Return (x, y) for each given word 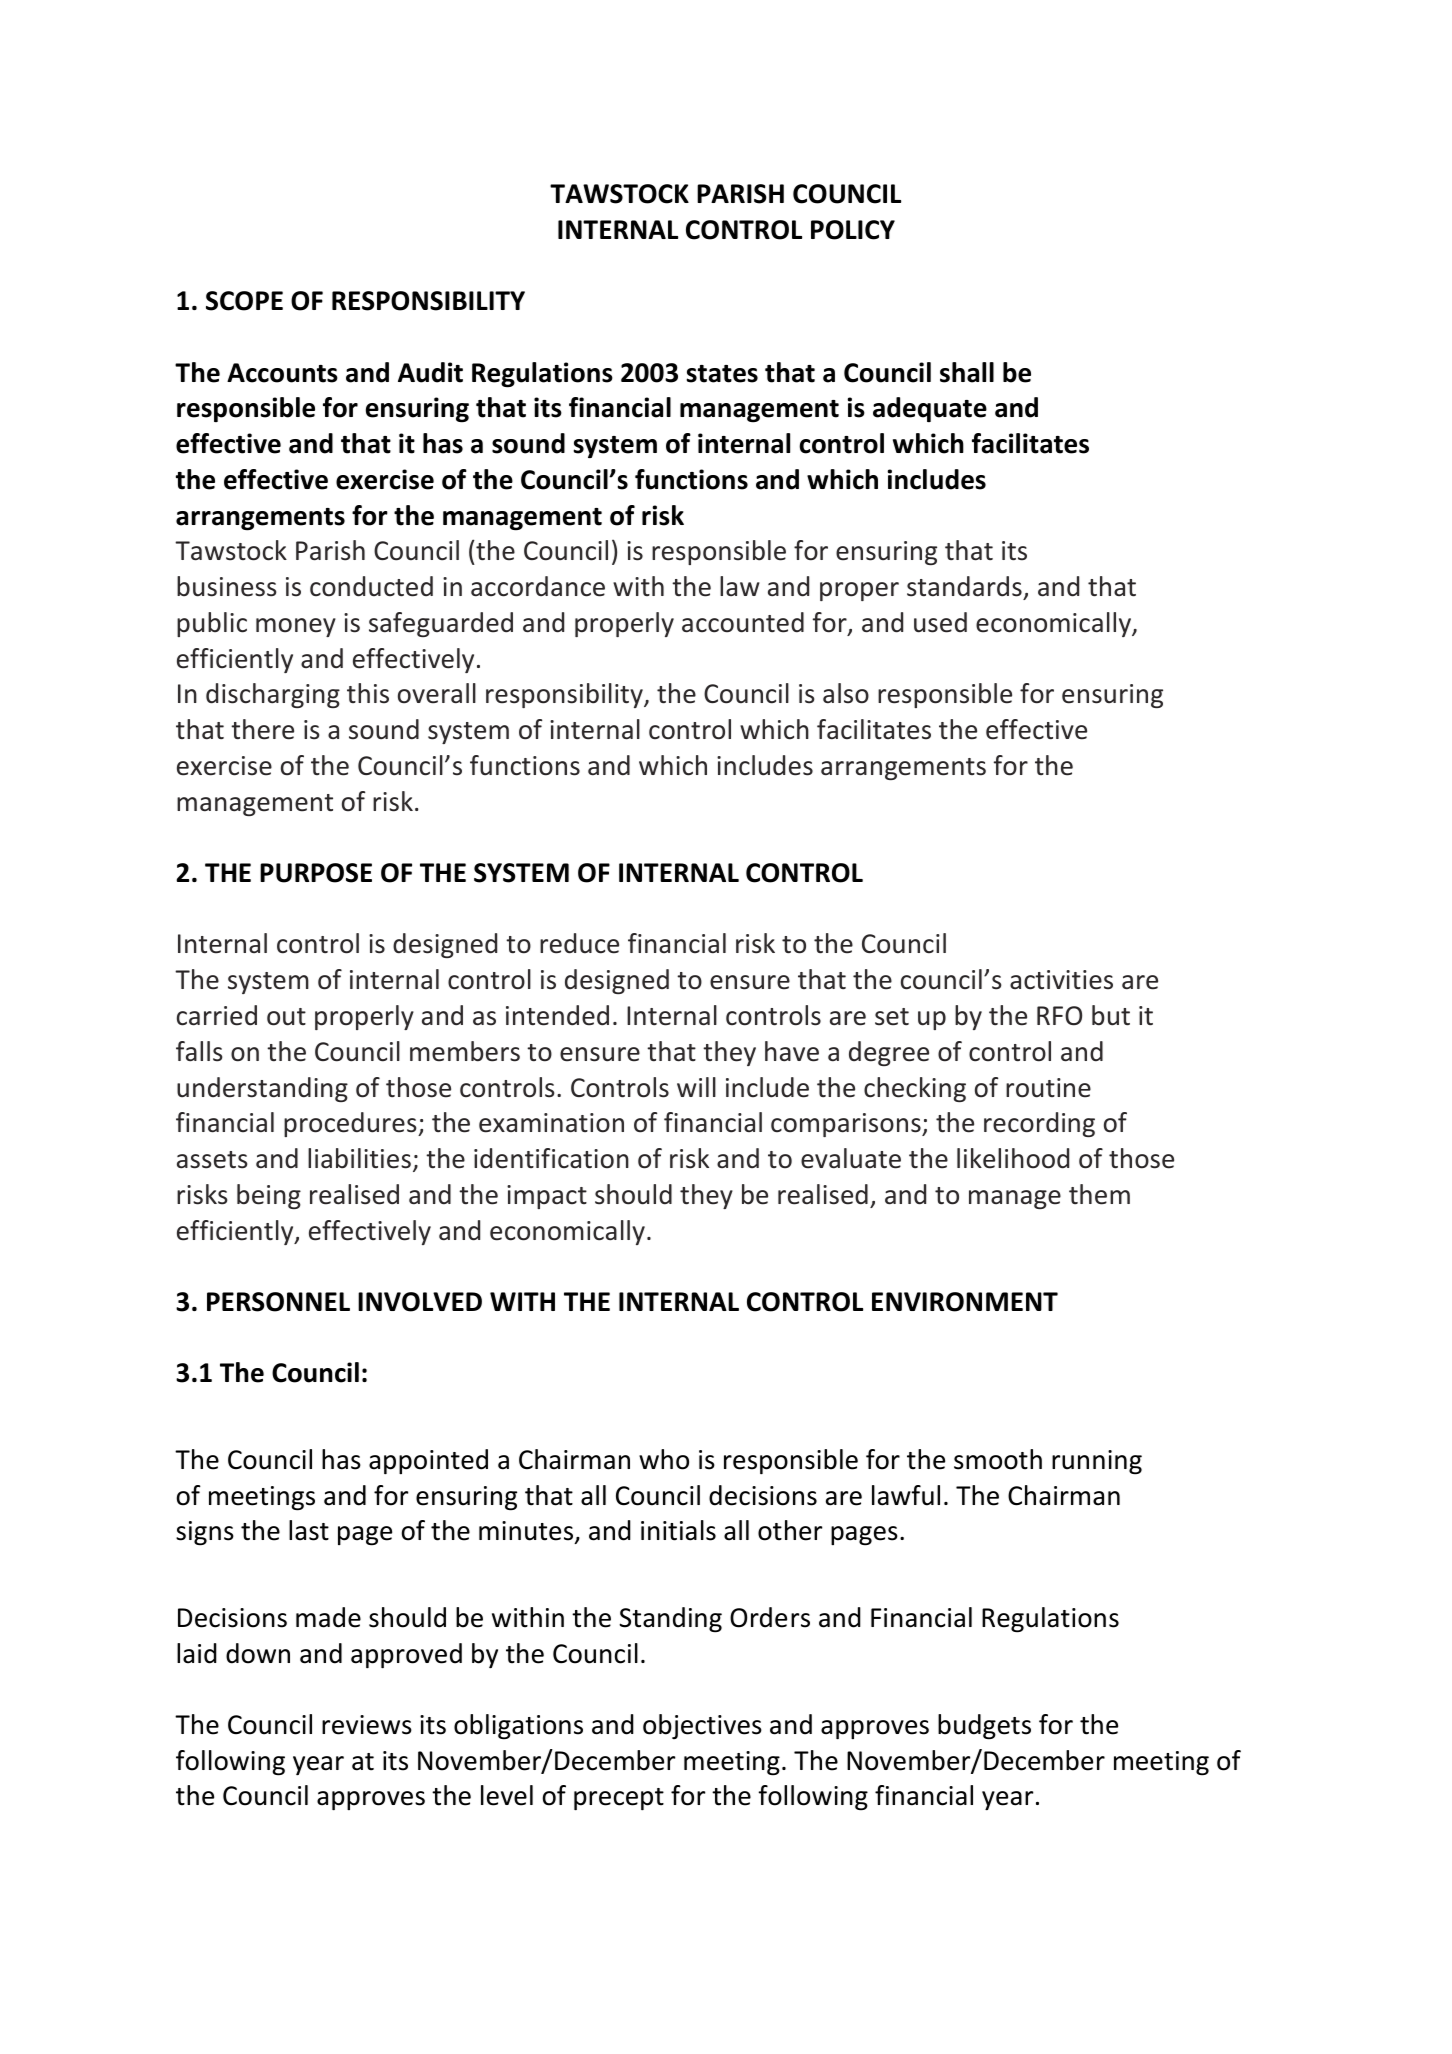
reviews (367, 1725)
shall (967, 372)
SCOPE (244, 301)
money (296, 627)
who (664, 1459)
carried (217, 1015)
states (722, 374)
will (696, 1087)
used (940, 622)
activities (1061, 980)
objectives (702, 1726)
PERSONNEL (278, 1302)
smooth (998, 1459)
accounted (743, 622)
